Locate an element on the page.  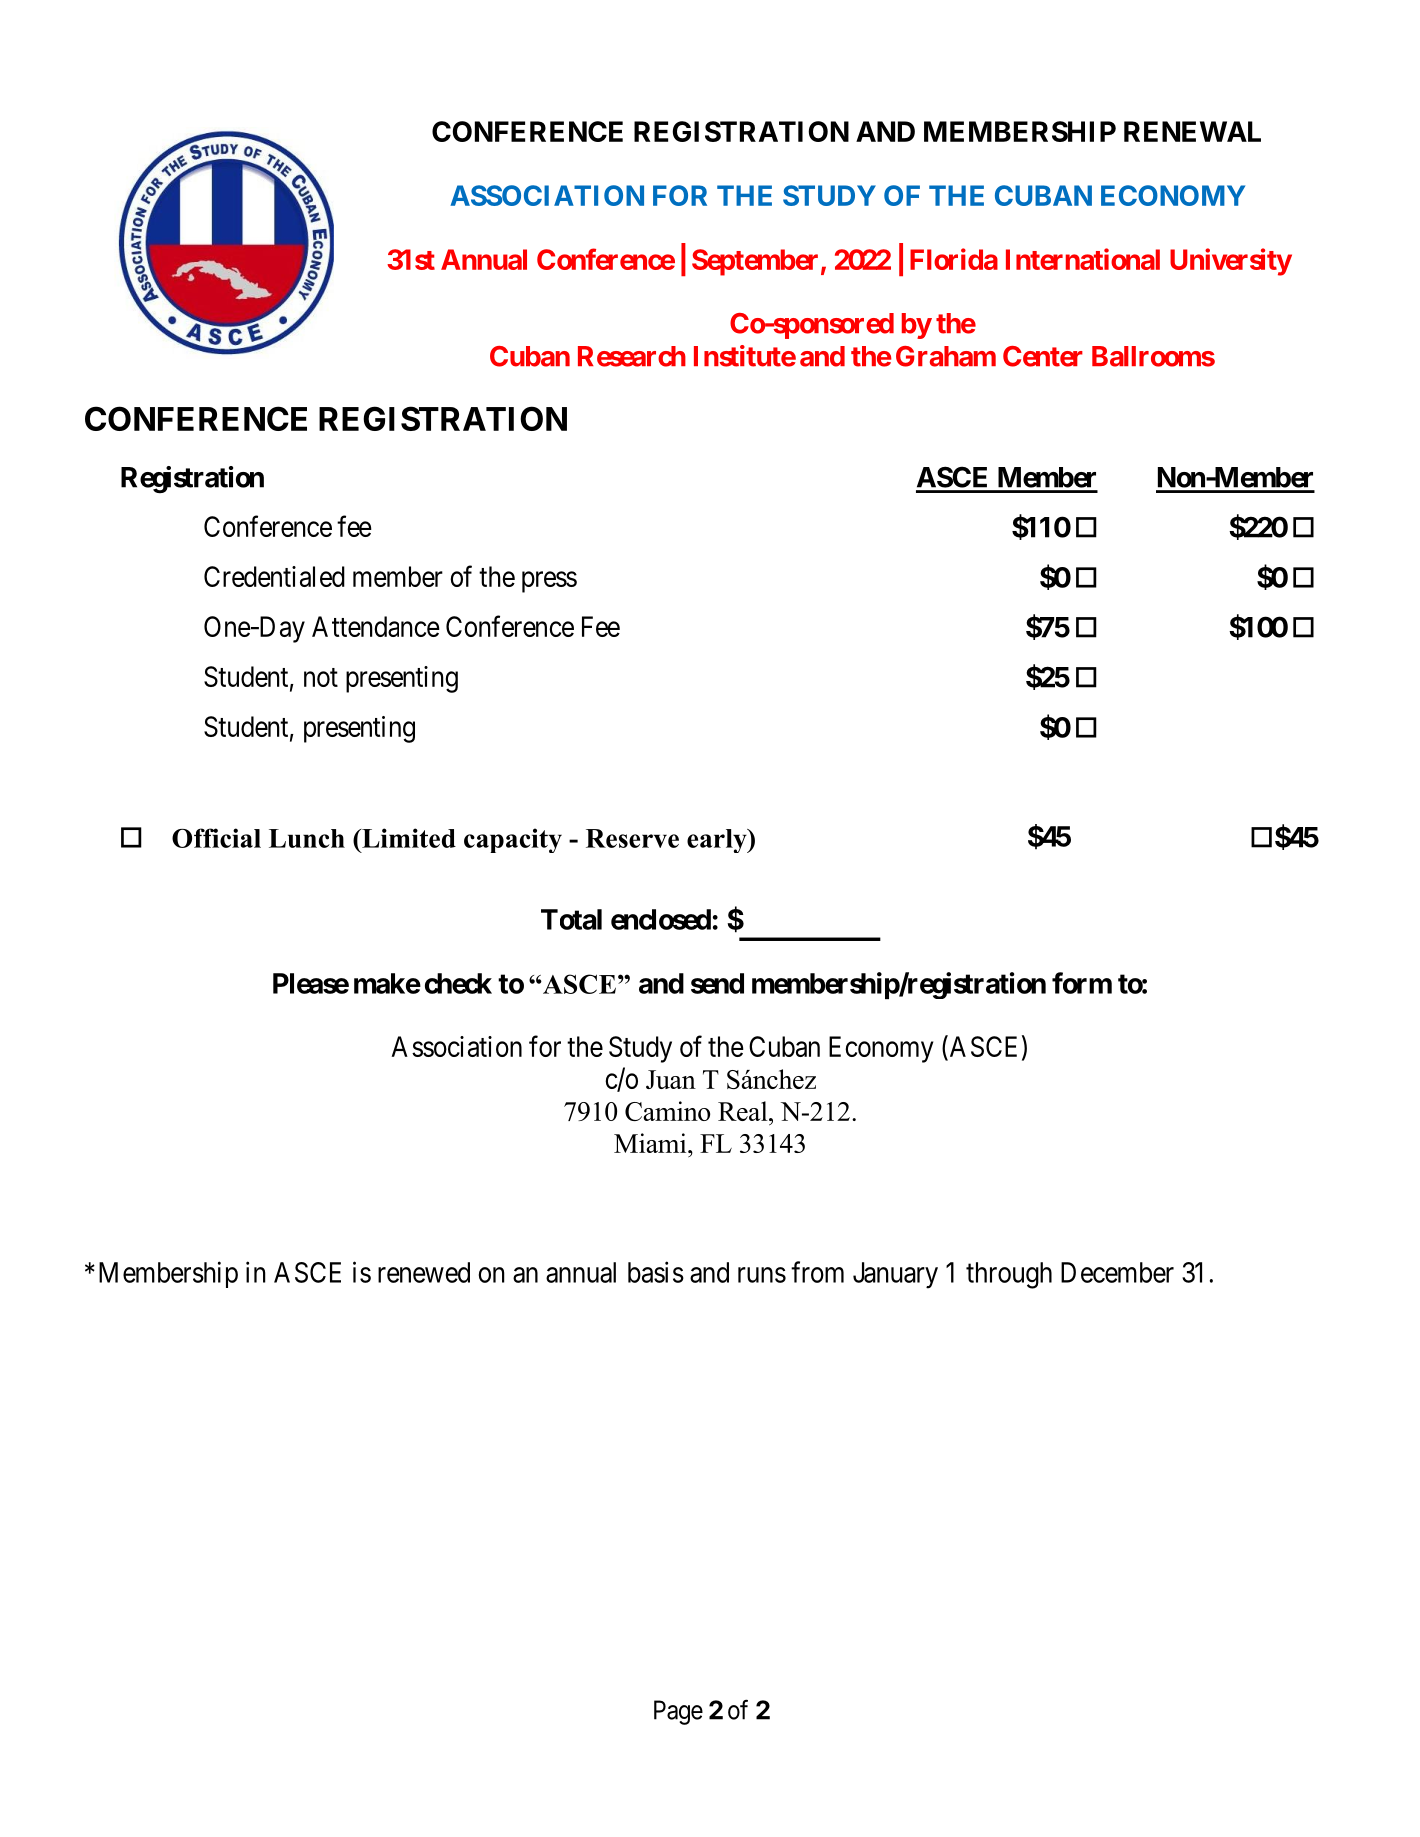
form is located at coordinates (1082, 983).
